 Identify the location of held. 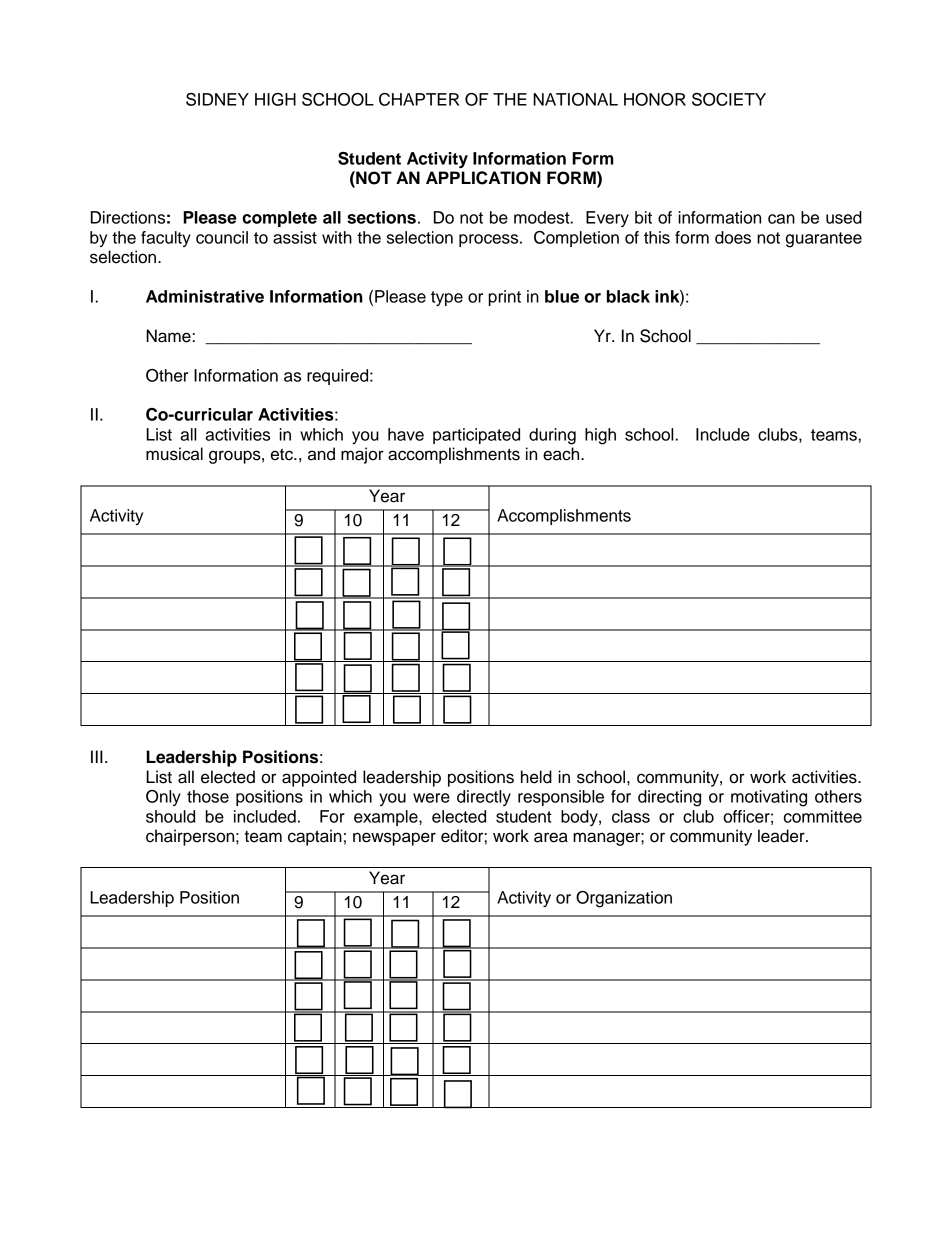
(536, 777).
